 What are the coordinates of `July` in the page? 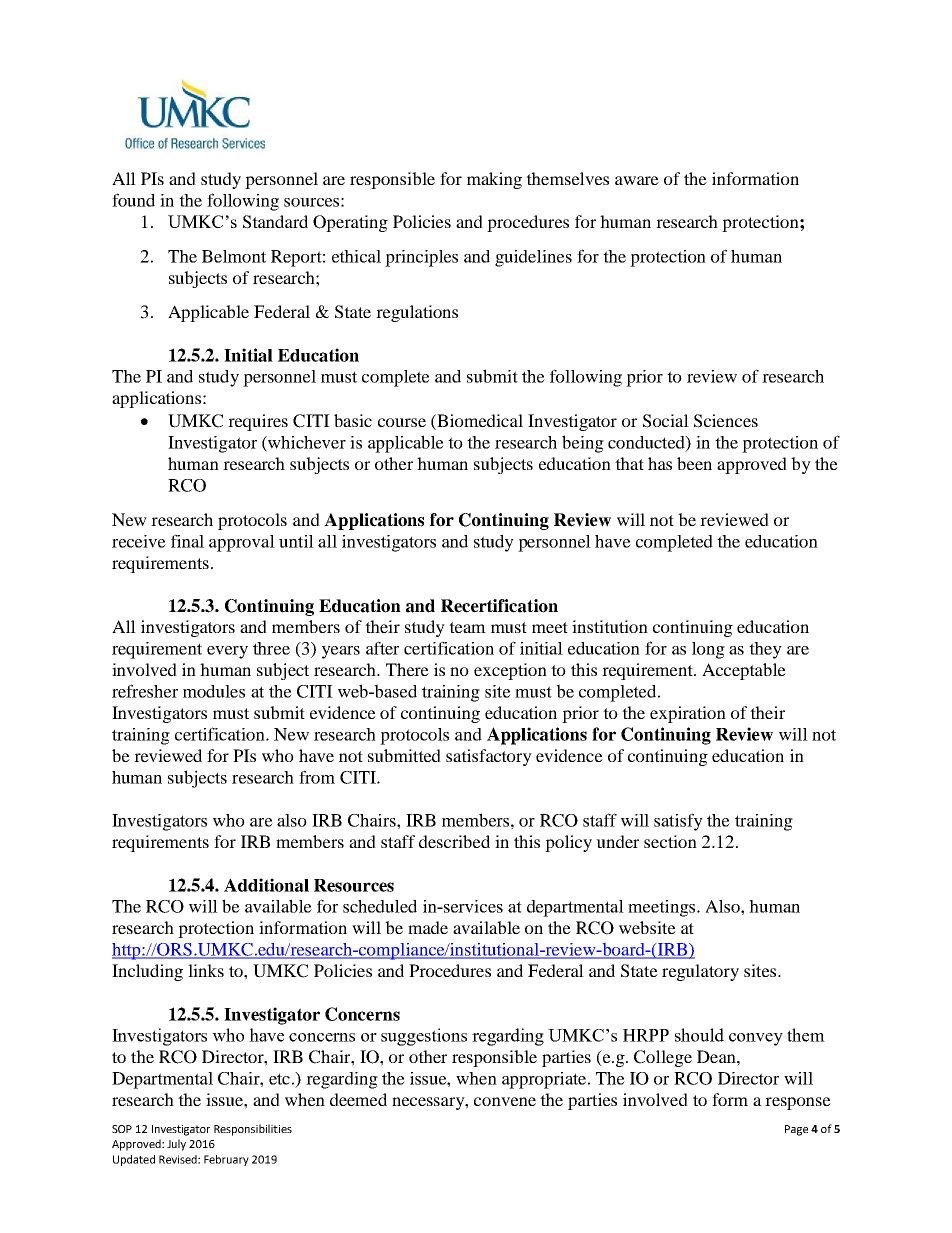 It's located at (176, 1145).
